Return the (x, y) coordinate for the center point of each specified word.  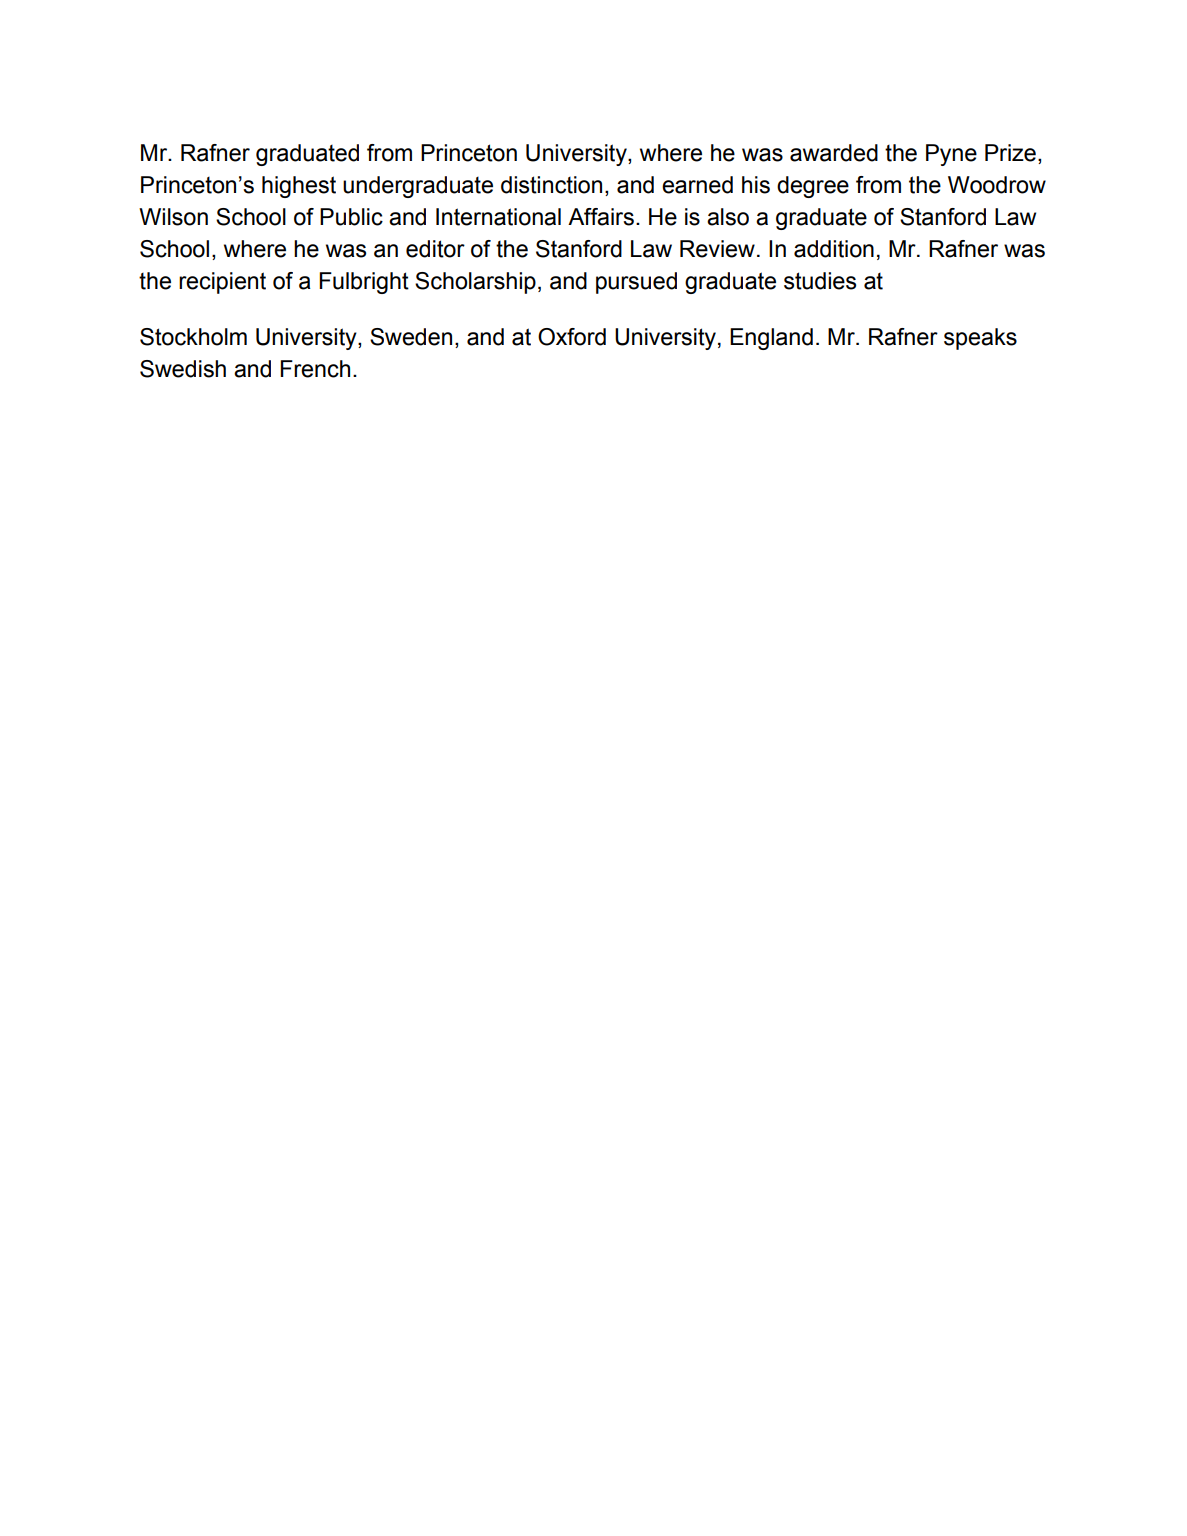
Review (717, 249)
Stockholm (193, 337)
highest (299, 187)
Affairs (601, 217)
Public (351, 217)
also (728, 217)
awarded (834, 153)
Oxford (572, 337)
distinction (551, 185)
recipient (222, 283)
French (315, 369)
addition (834, 249)
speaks (980, 339)
